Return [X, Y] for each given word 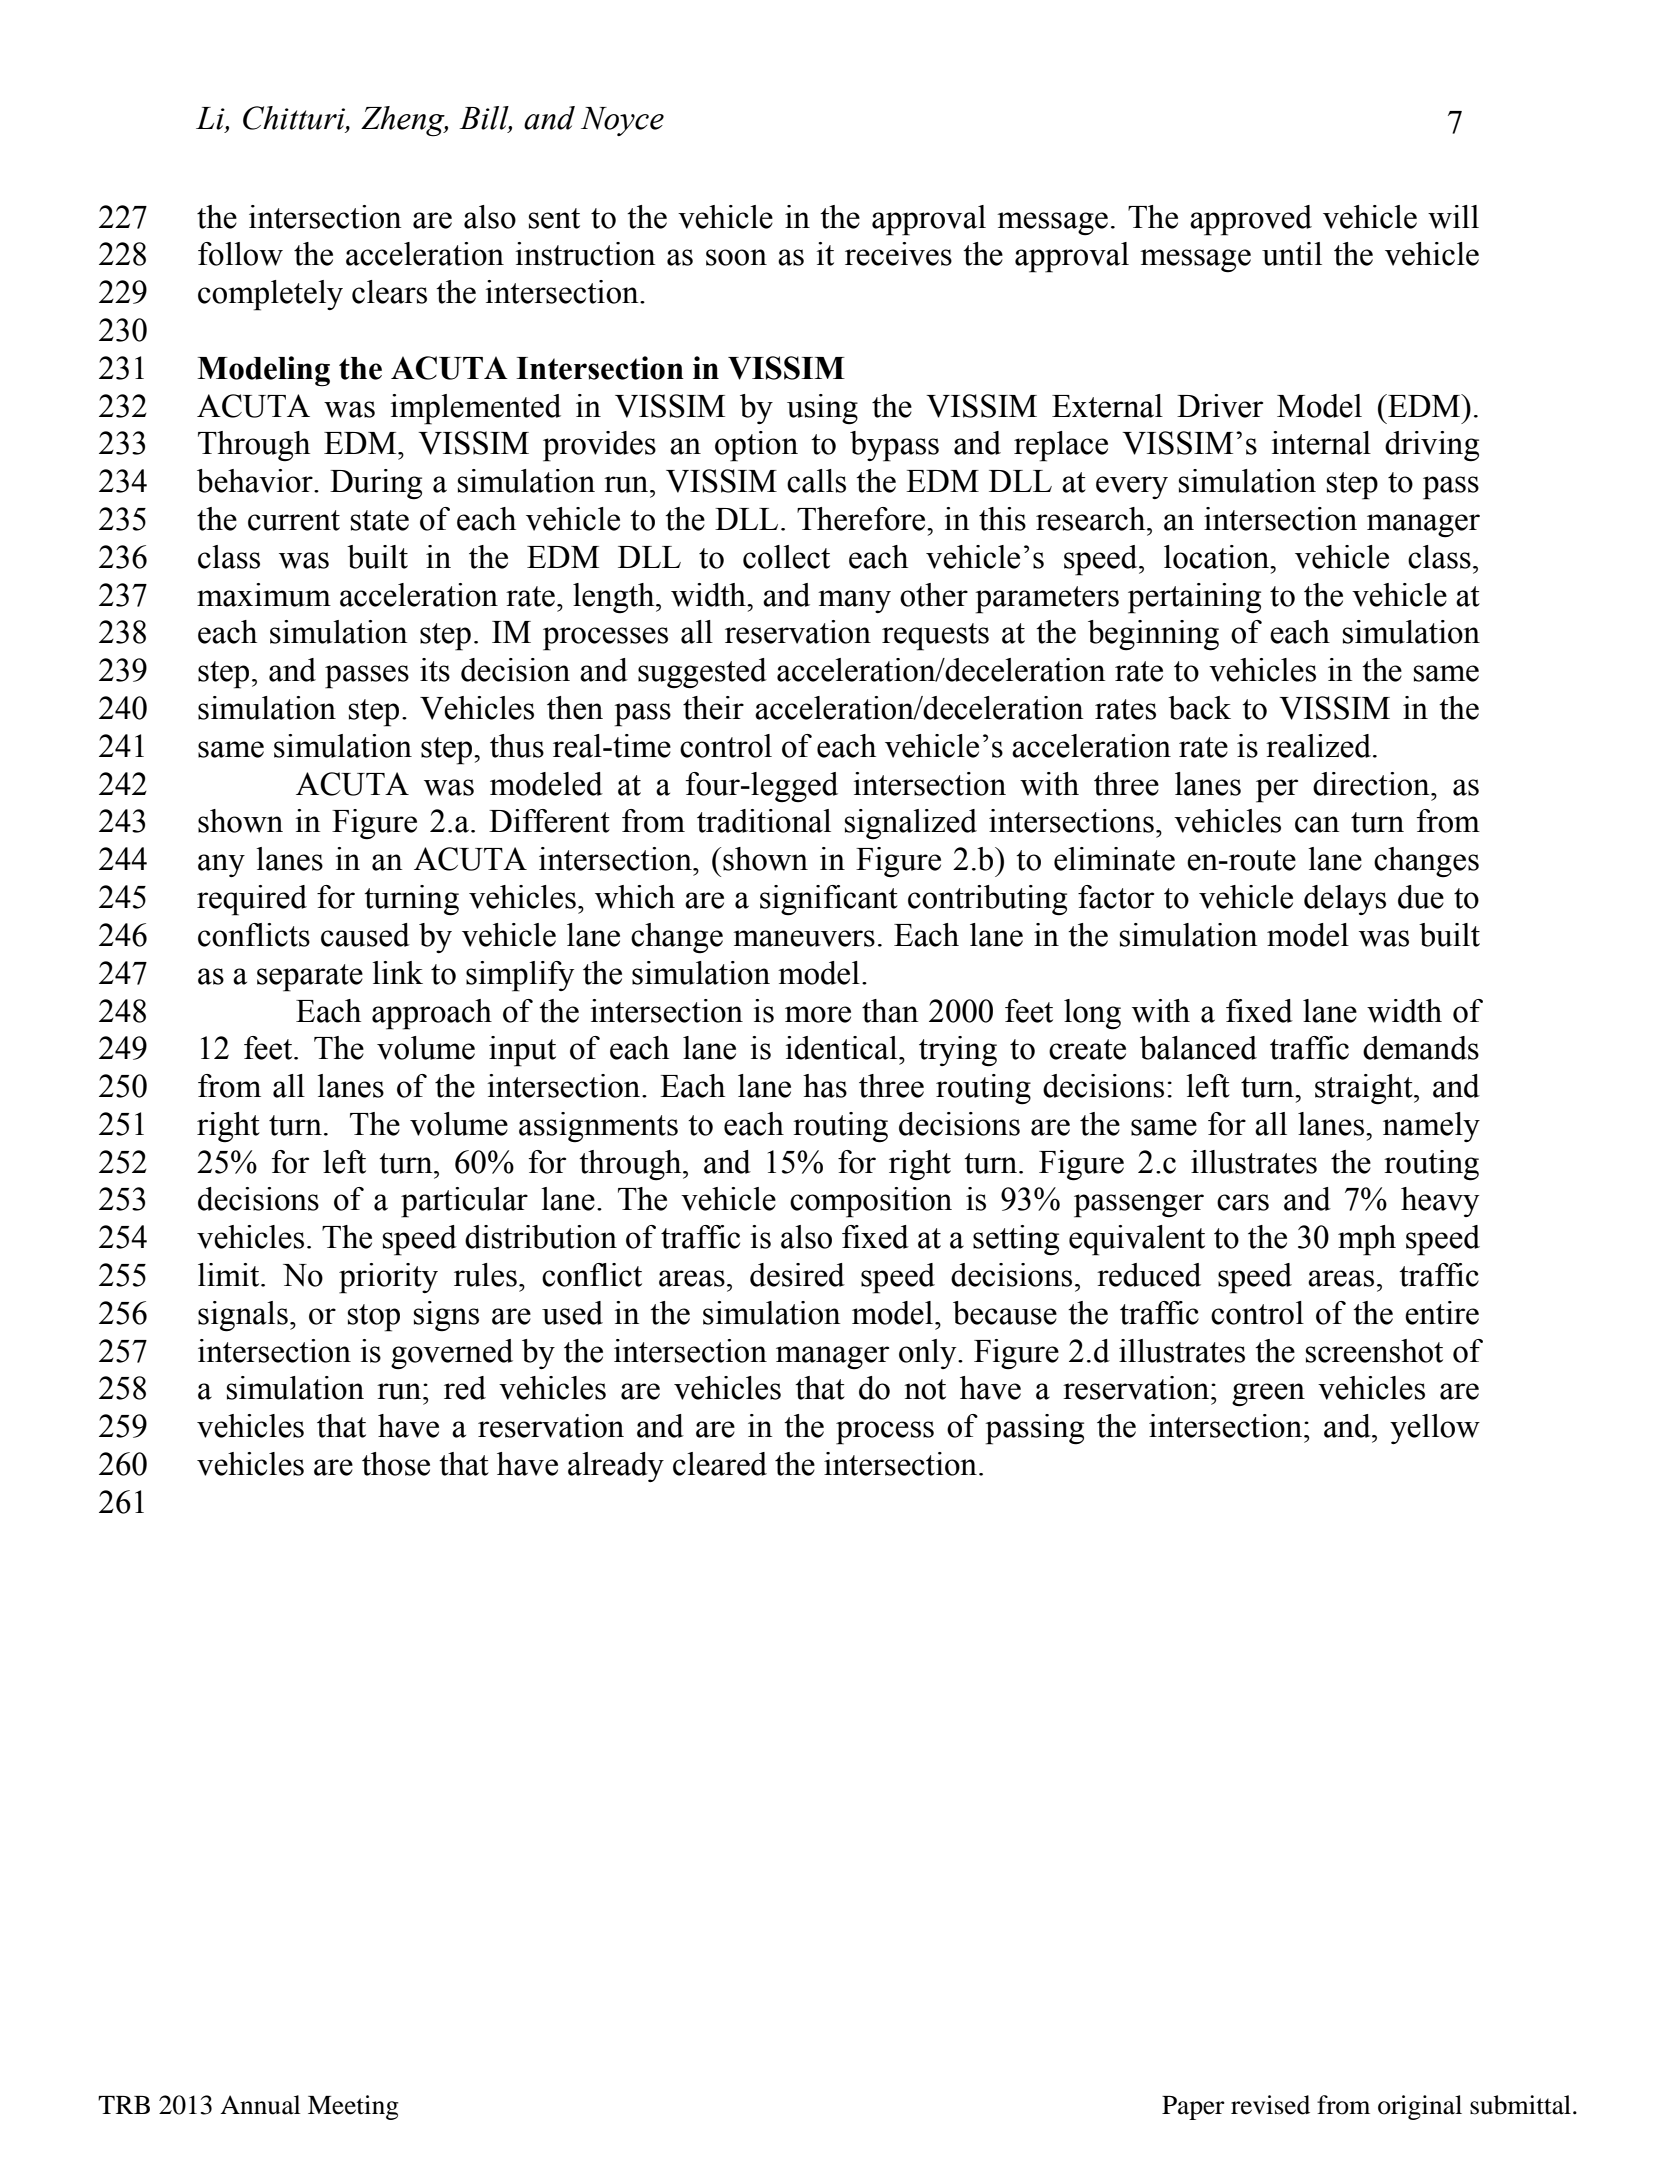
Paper [1193, 2108]
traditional [764, 821]
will [1453, 217]
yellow [1435, 1429]
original [1420, 2107]
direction [1372, 784]
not [925, 1389]
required [252, 900]
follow [240, 254]
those [396, 1464]
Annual [260, 2105]
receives [898, 254]
